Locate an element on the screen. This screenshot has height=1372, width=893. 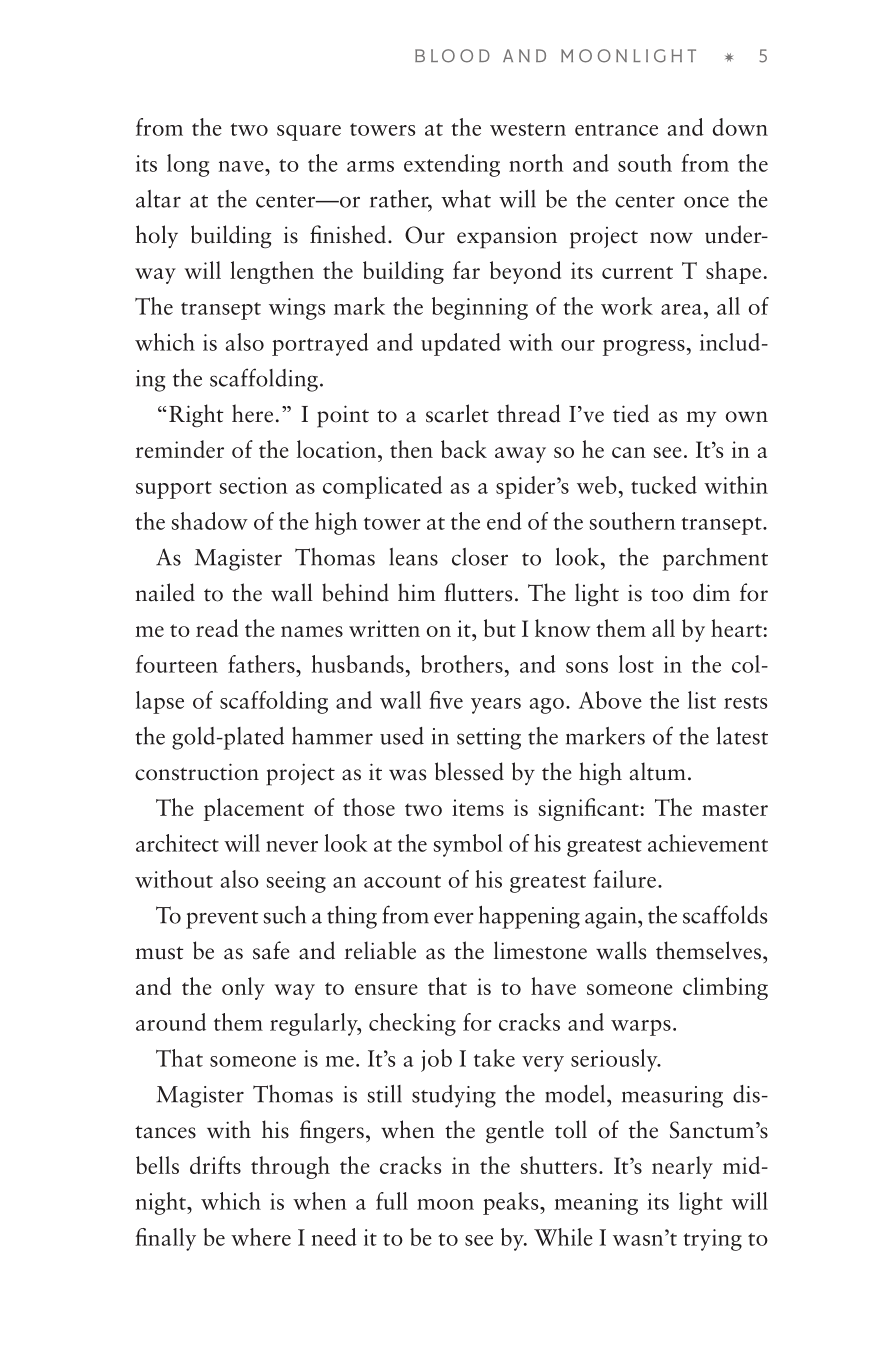
closer is located at coordinates (480, 557).
